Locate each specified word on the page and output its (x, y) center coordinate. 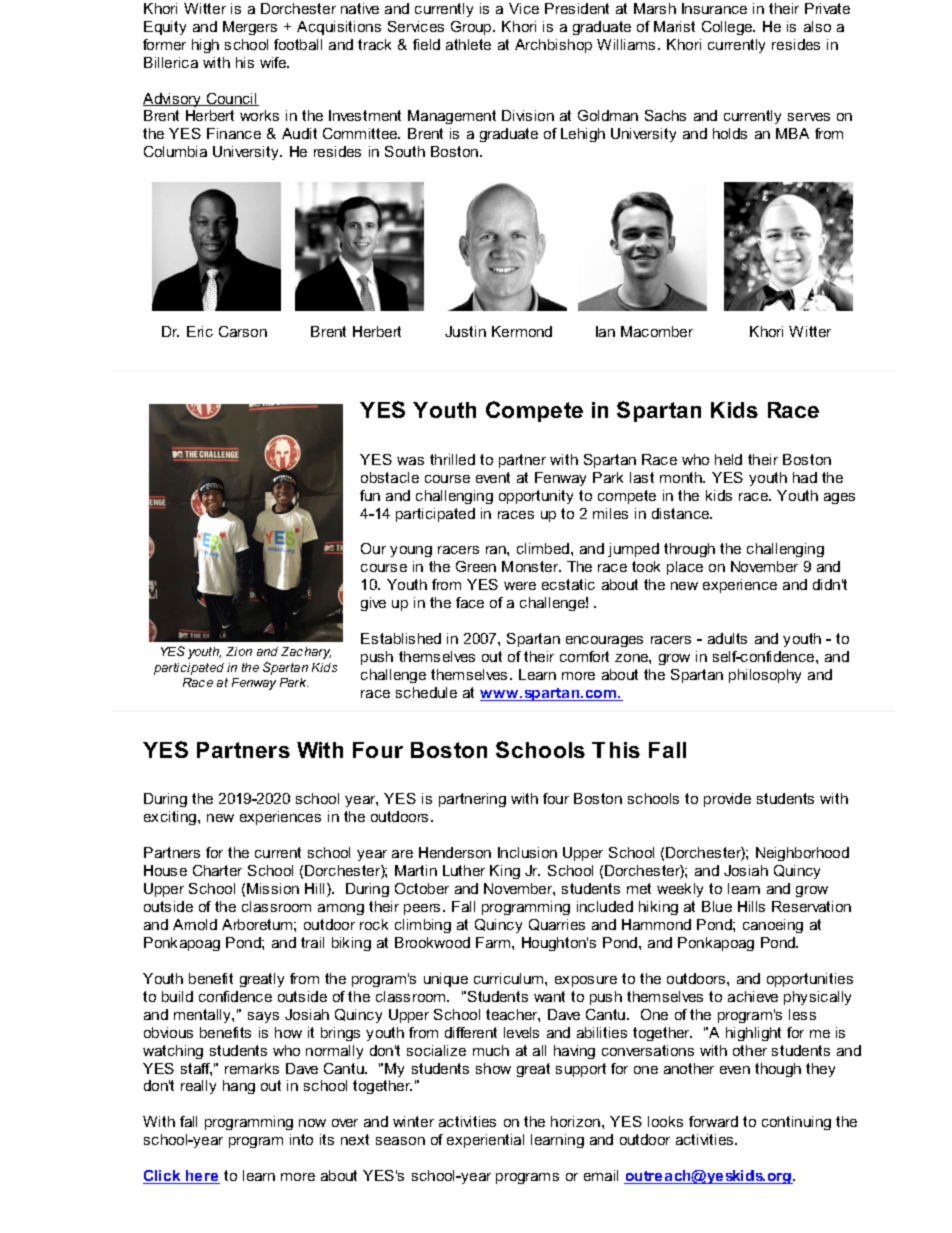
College (728, 28)
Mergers (250, 28)
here (202, 1177)
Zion (239, 651)
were (520, 586)
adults (727, 638)
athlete (468, 44)
